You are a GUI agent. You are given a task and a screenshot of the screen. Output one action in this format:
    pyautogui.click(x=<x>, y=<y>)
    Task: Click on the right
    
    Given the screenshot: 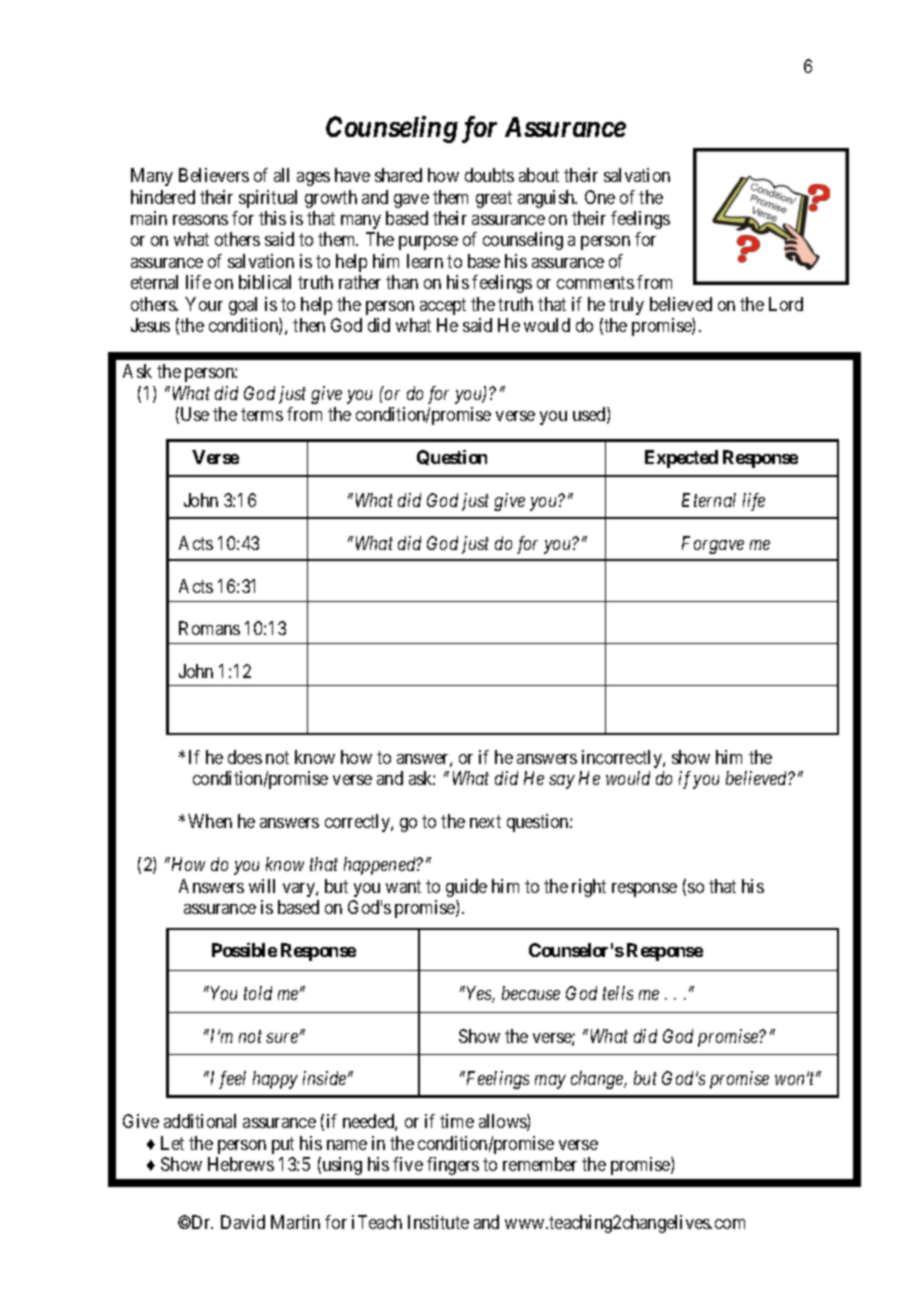 What is the action you would take?
    pyautogui.click(x=589, y=888)
